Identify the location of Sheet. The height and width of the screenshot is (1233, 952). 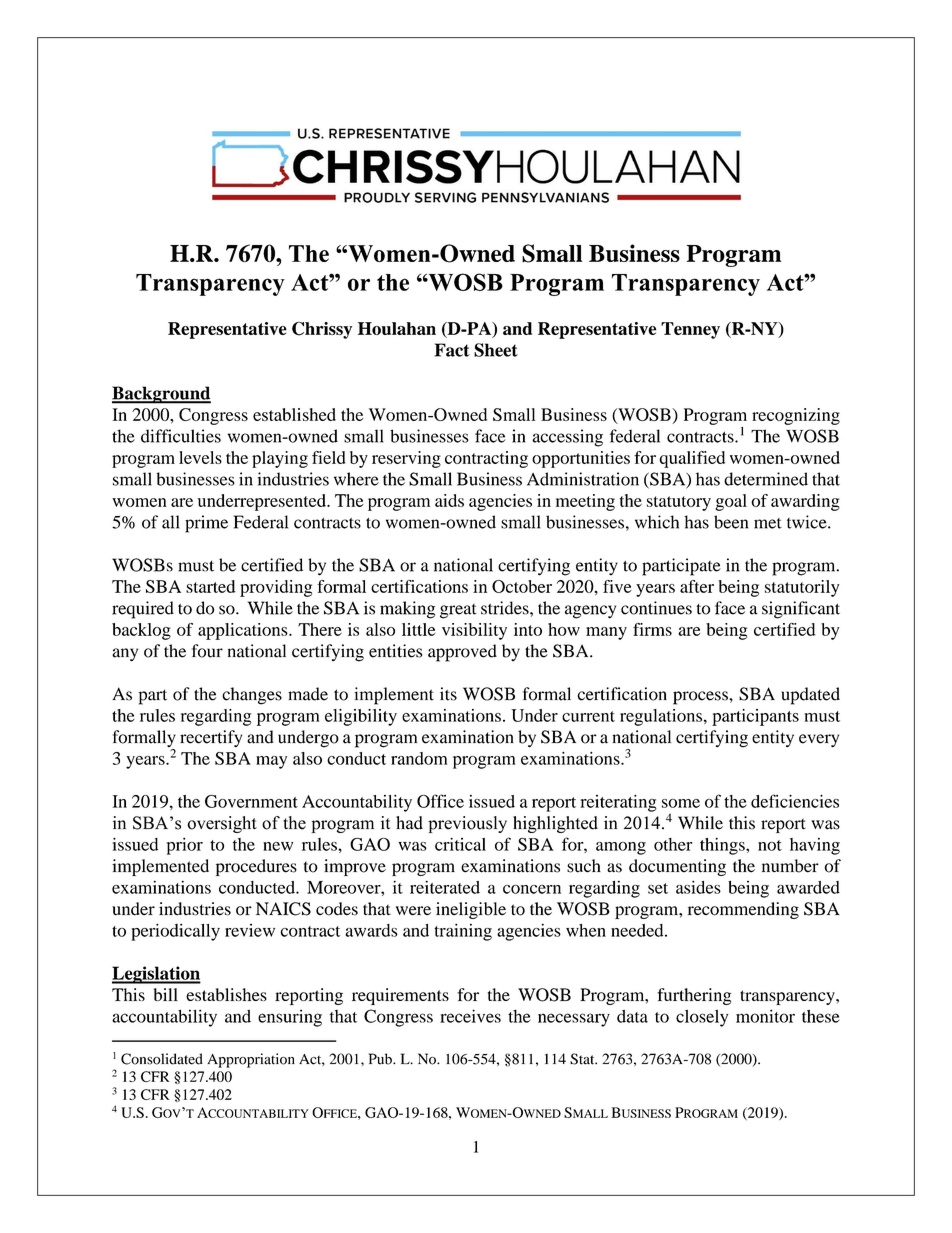
(496, 350).
